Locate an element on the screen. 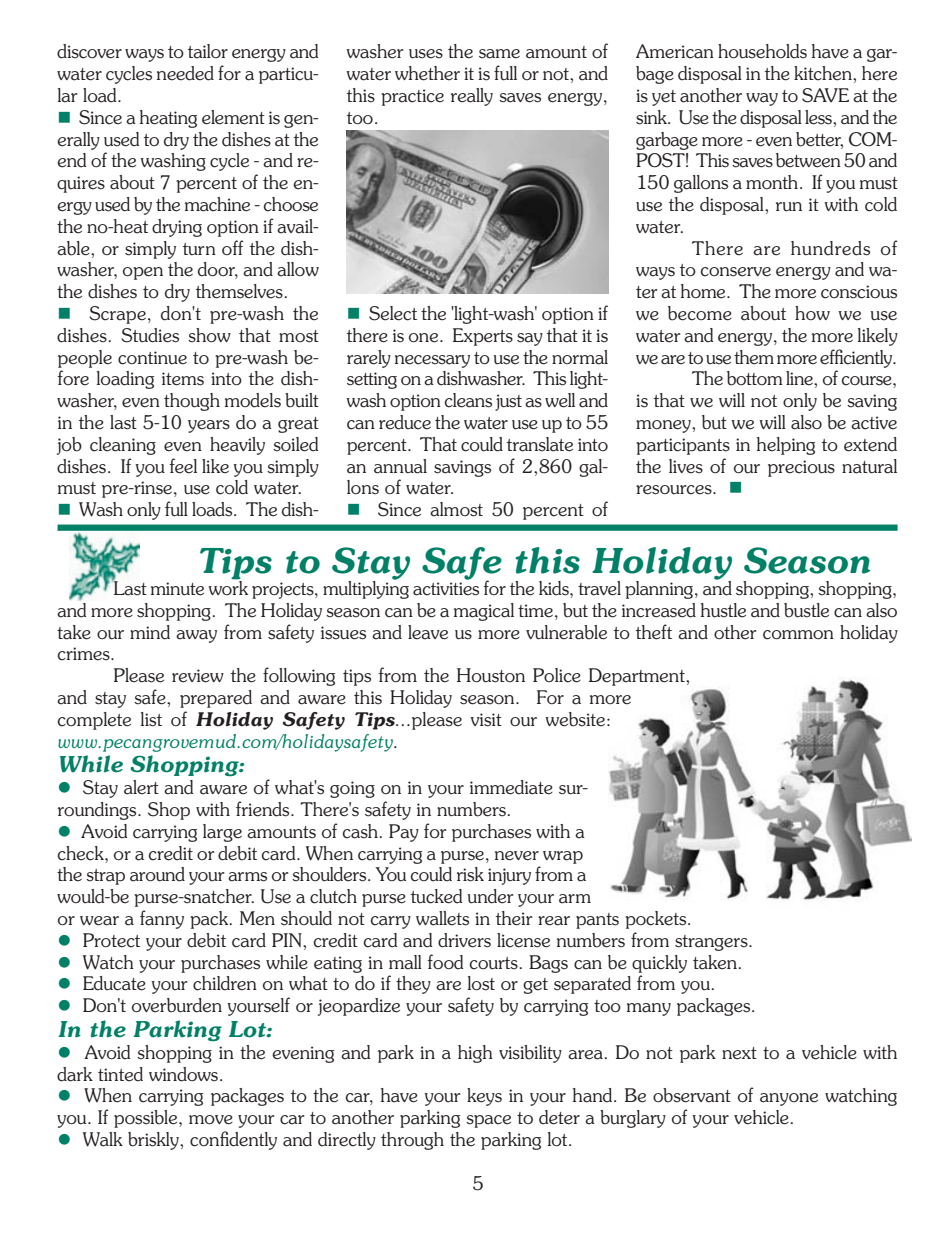 This screenshot has height=1233, width=952. alert is located at coordinates (141, 787).
